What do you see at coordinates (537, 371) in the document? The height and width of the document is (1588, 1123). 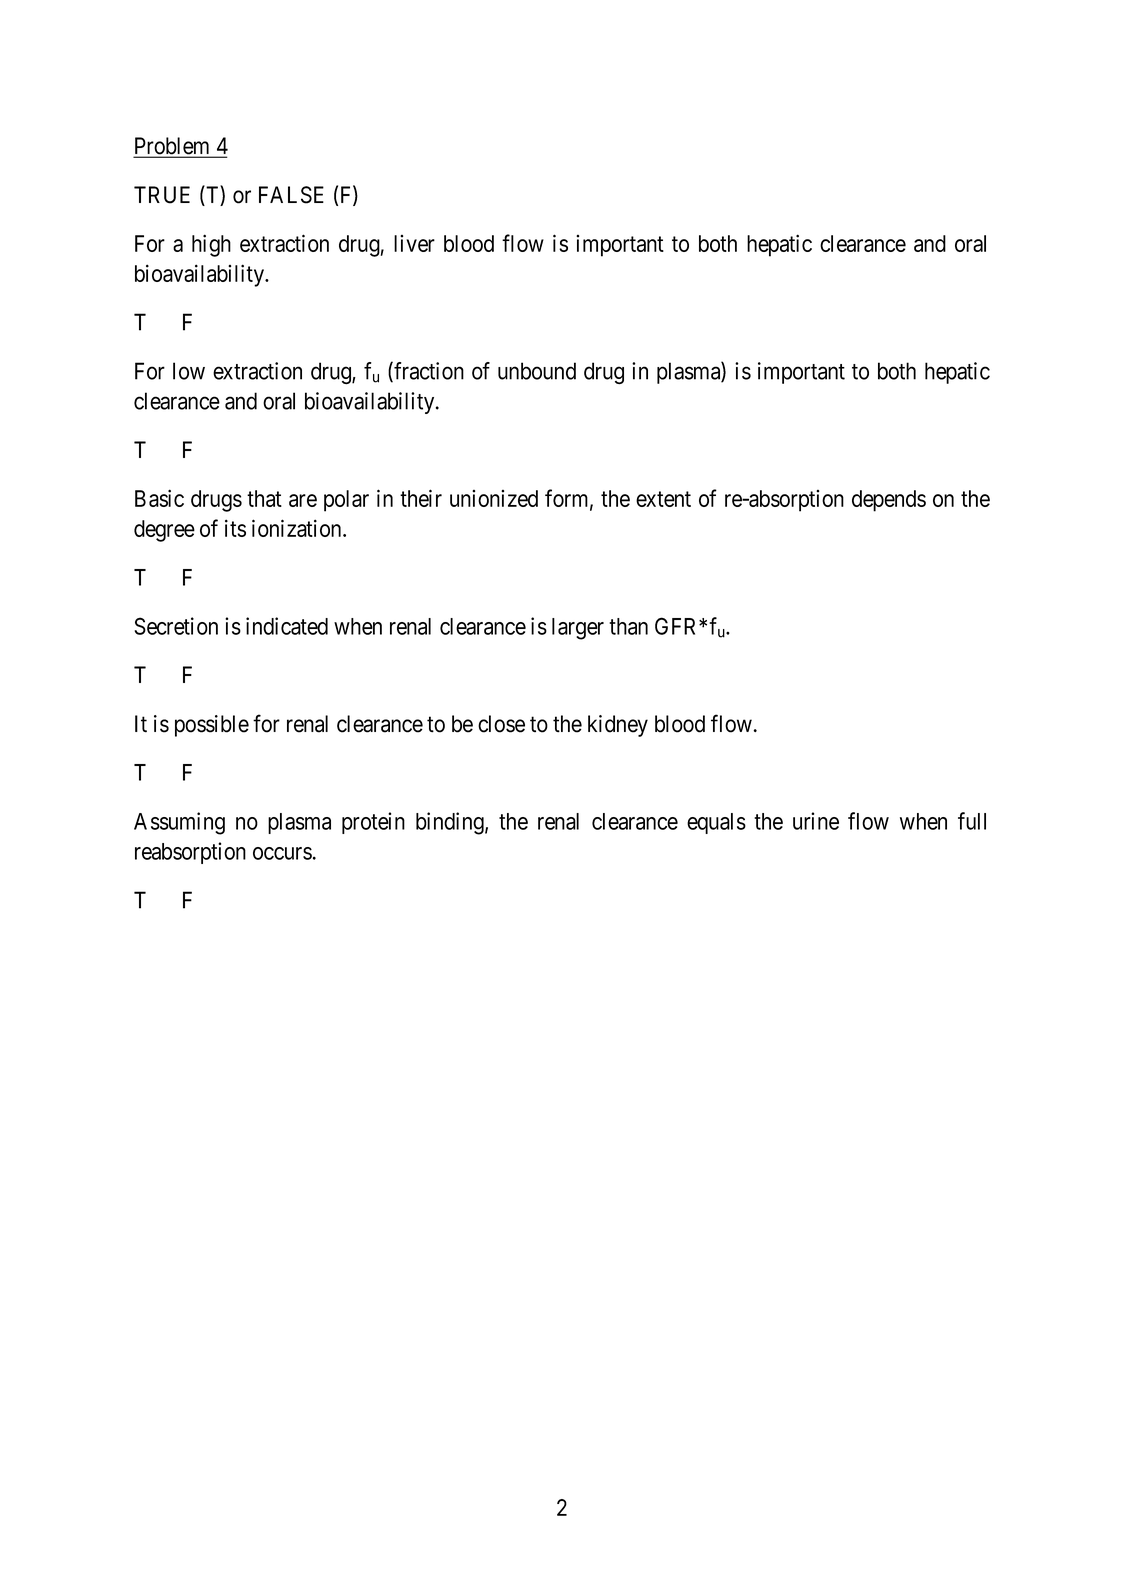 I see `unbound` at bounding box center [537, 371].
